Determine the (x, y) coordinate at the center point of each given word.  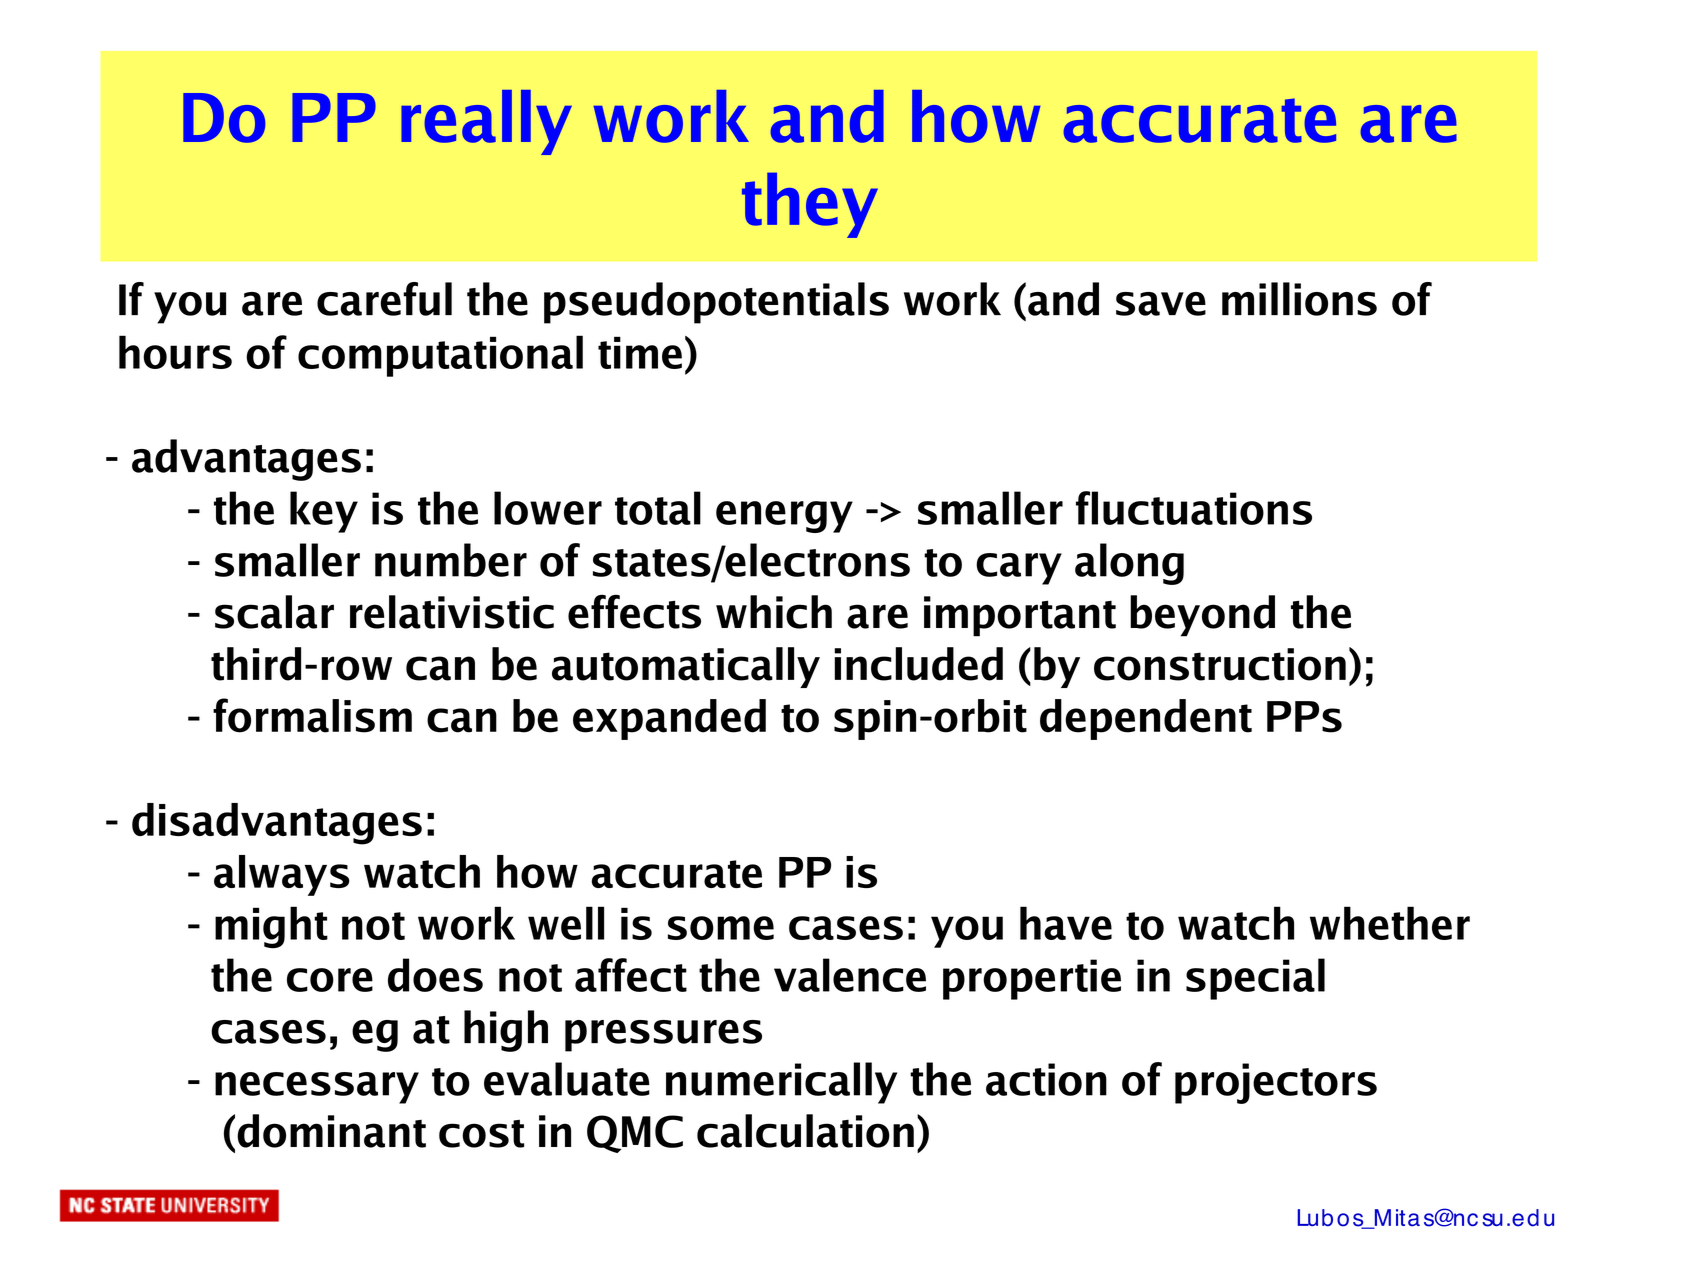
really (486, 122)
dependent (1146, 719)
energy (784, 517)
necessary (317, 1088)
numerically (781, 1083)
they (810, 205)
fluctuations (1194, 508)
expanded (669, 719)
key (324, 512)
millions (1299, 299)
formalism (312, 715)
